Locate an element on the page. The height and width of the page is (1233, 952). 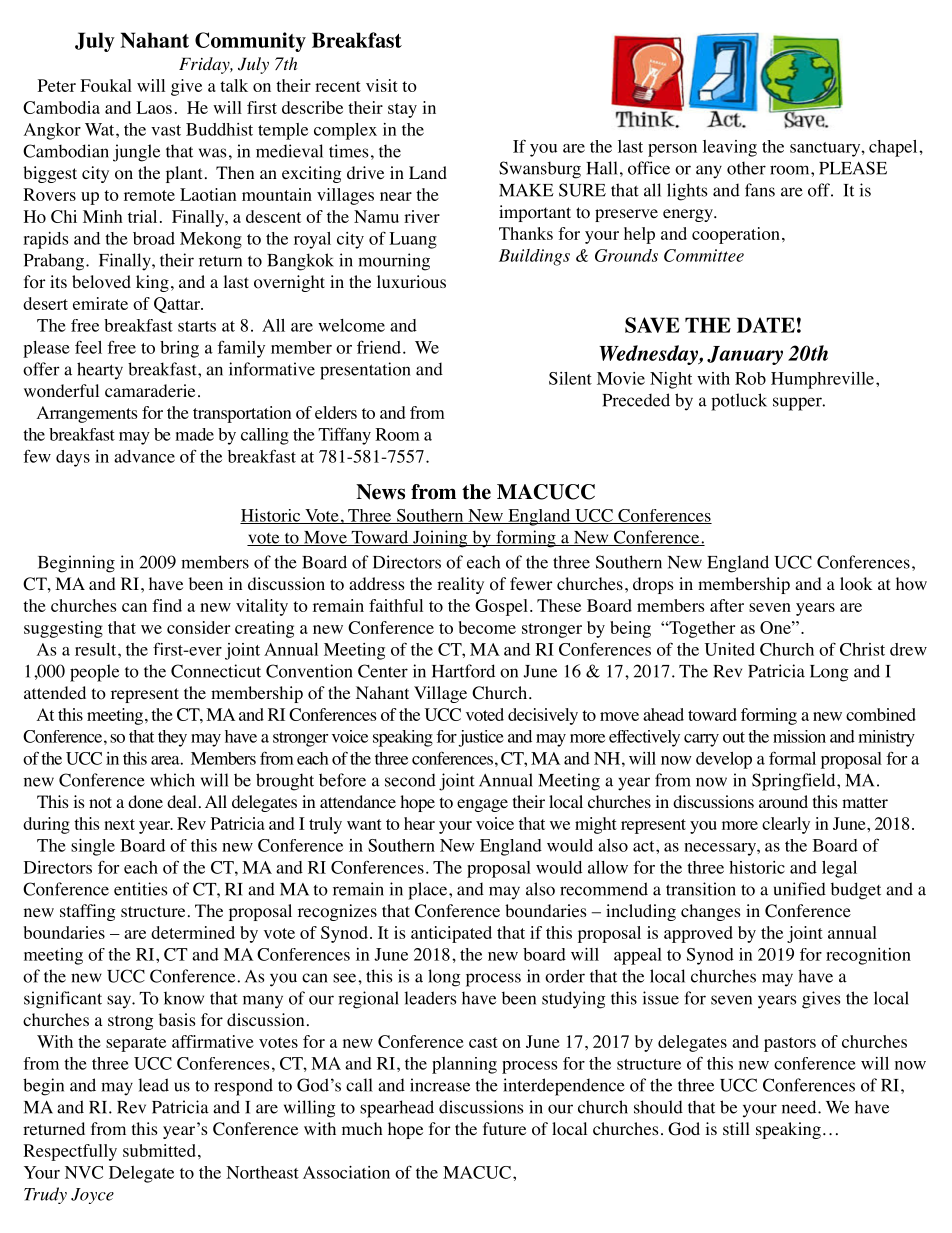
Laos is located at coordinates (154, 107).
